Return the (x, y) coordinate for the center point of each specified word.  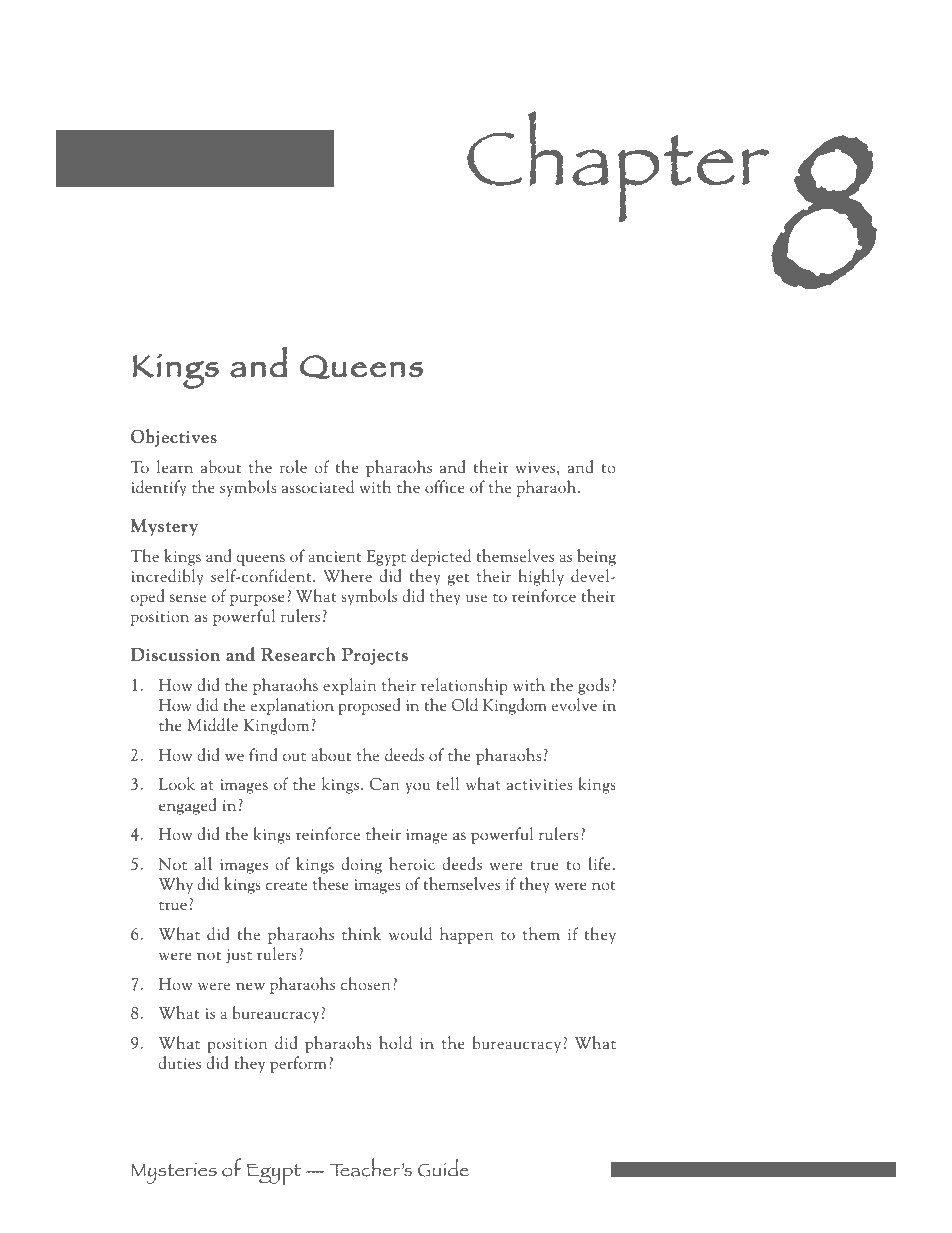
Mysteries (174, 1173)
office (445, 486)
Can (385, 784)
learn (175, 466)
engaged (188, 806)
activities (539, 784)
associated (318, 486)
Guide (443, 1168)
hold (395, 1042)
